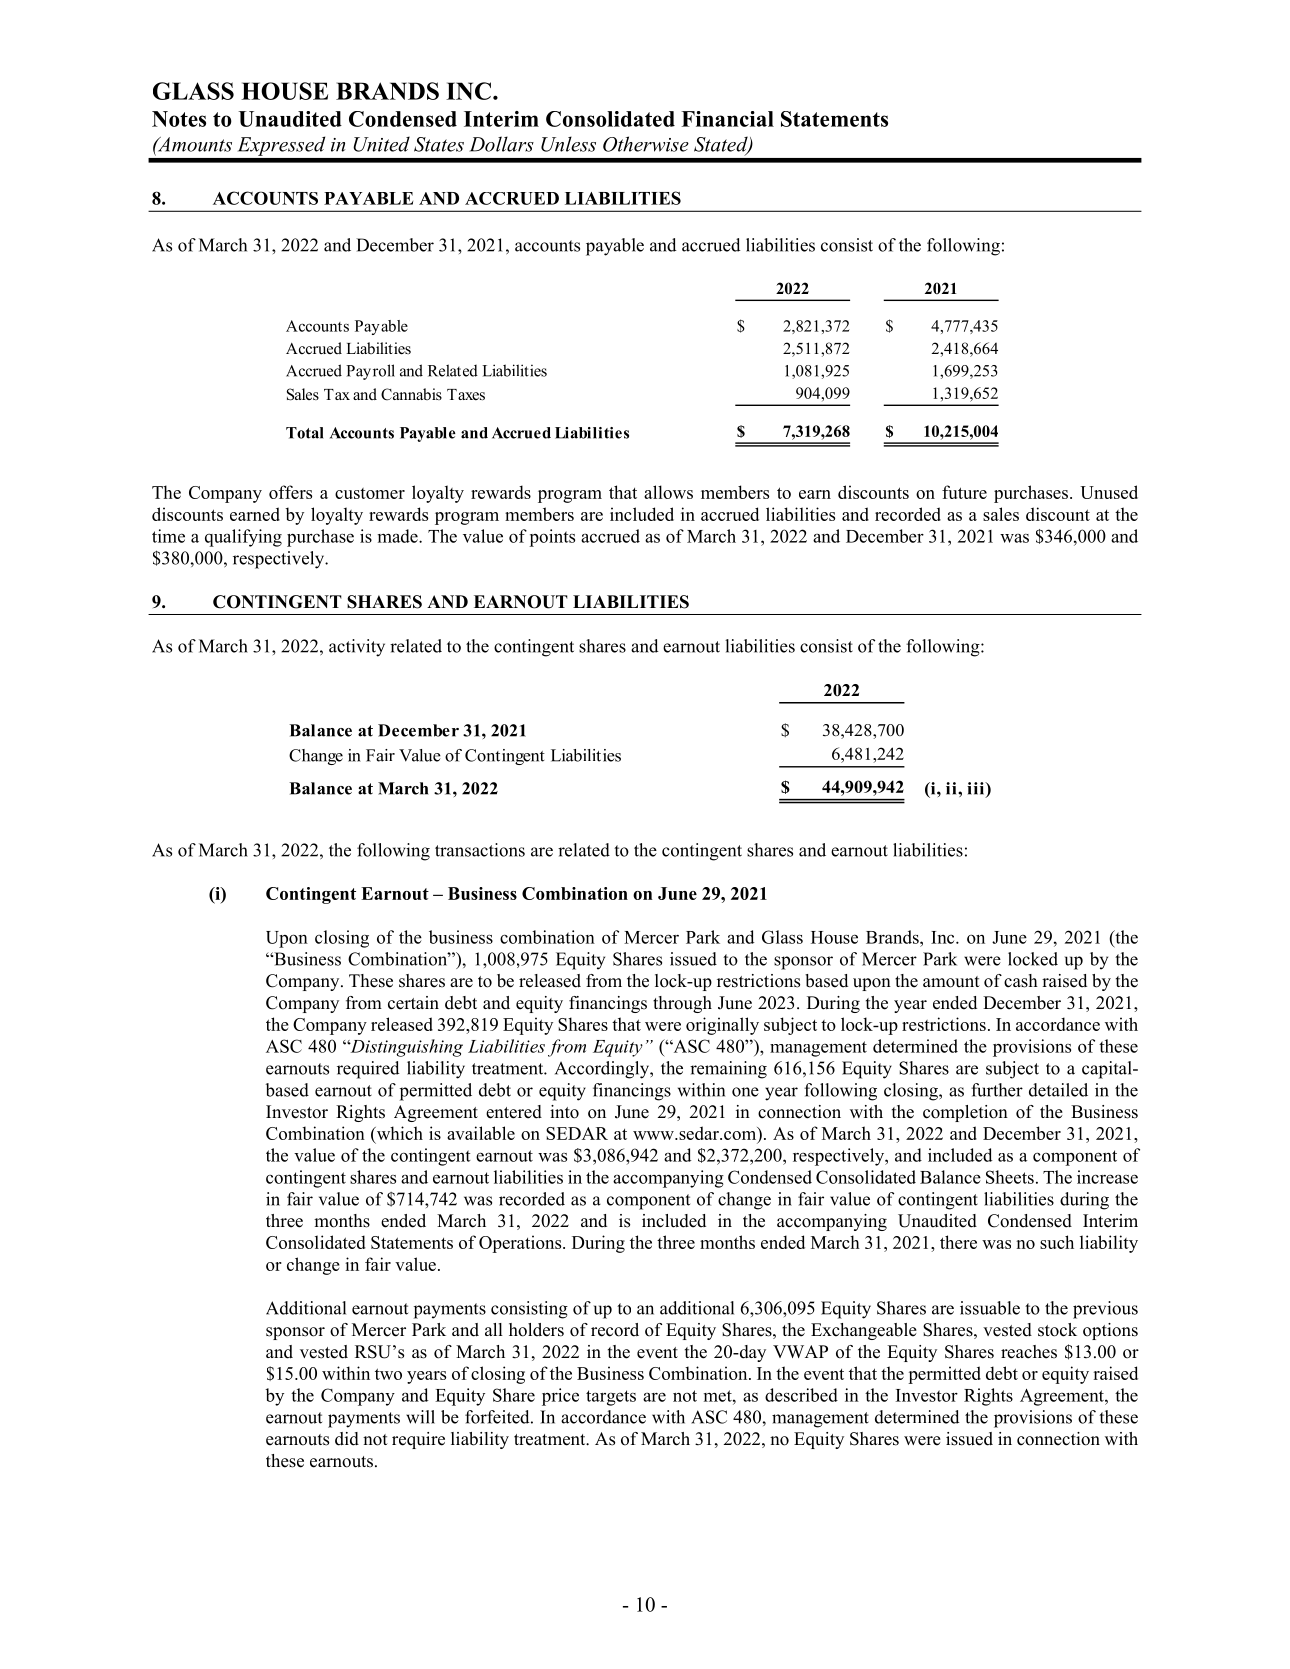 This document has width=1290, height=1669. I want to click on into, so click(564, 1112).
